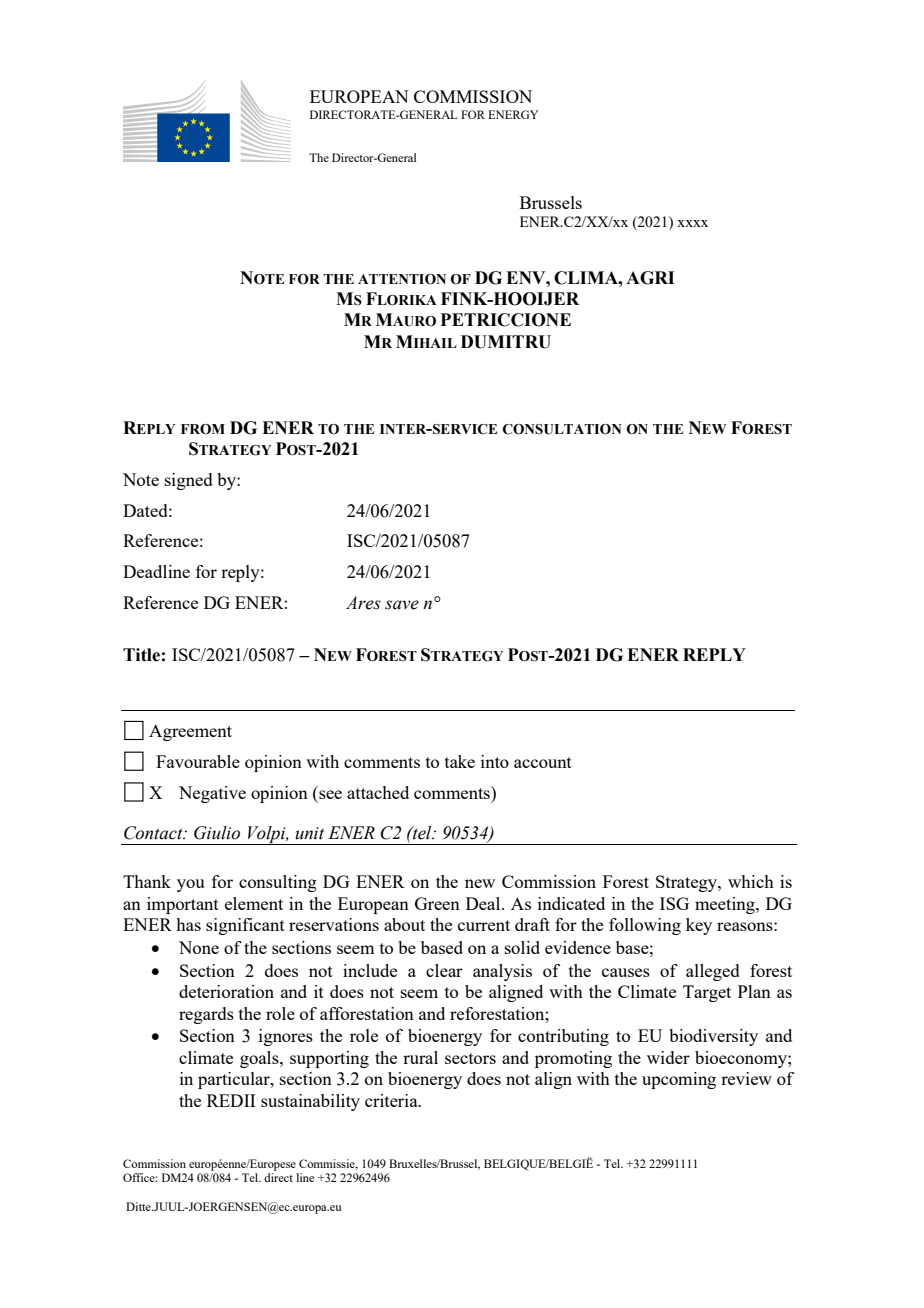 This screenshot has width=924, height=1308. Describe the element at coordinates (692, 223) in the screenshot. I see `xxxx` at that location.
